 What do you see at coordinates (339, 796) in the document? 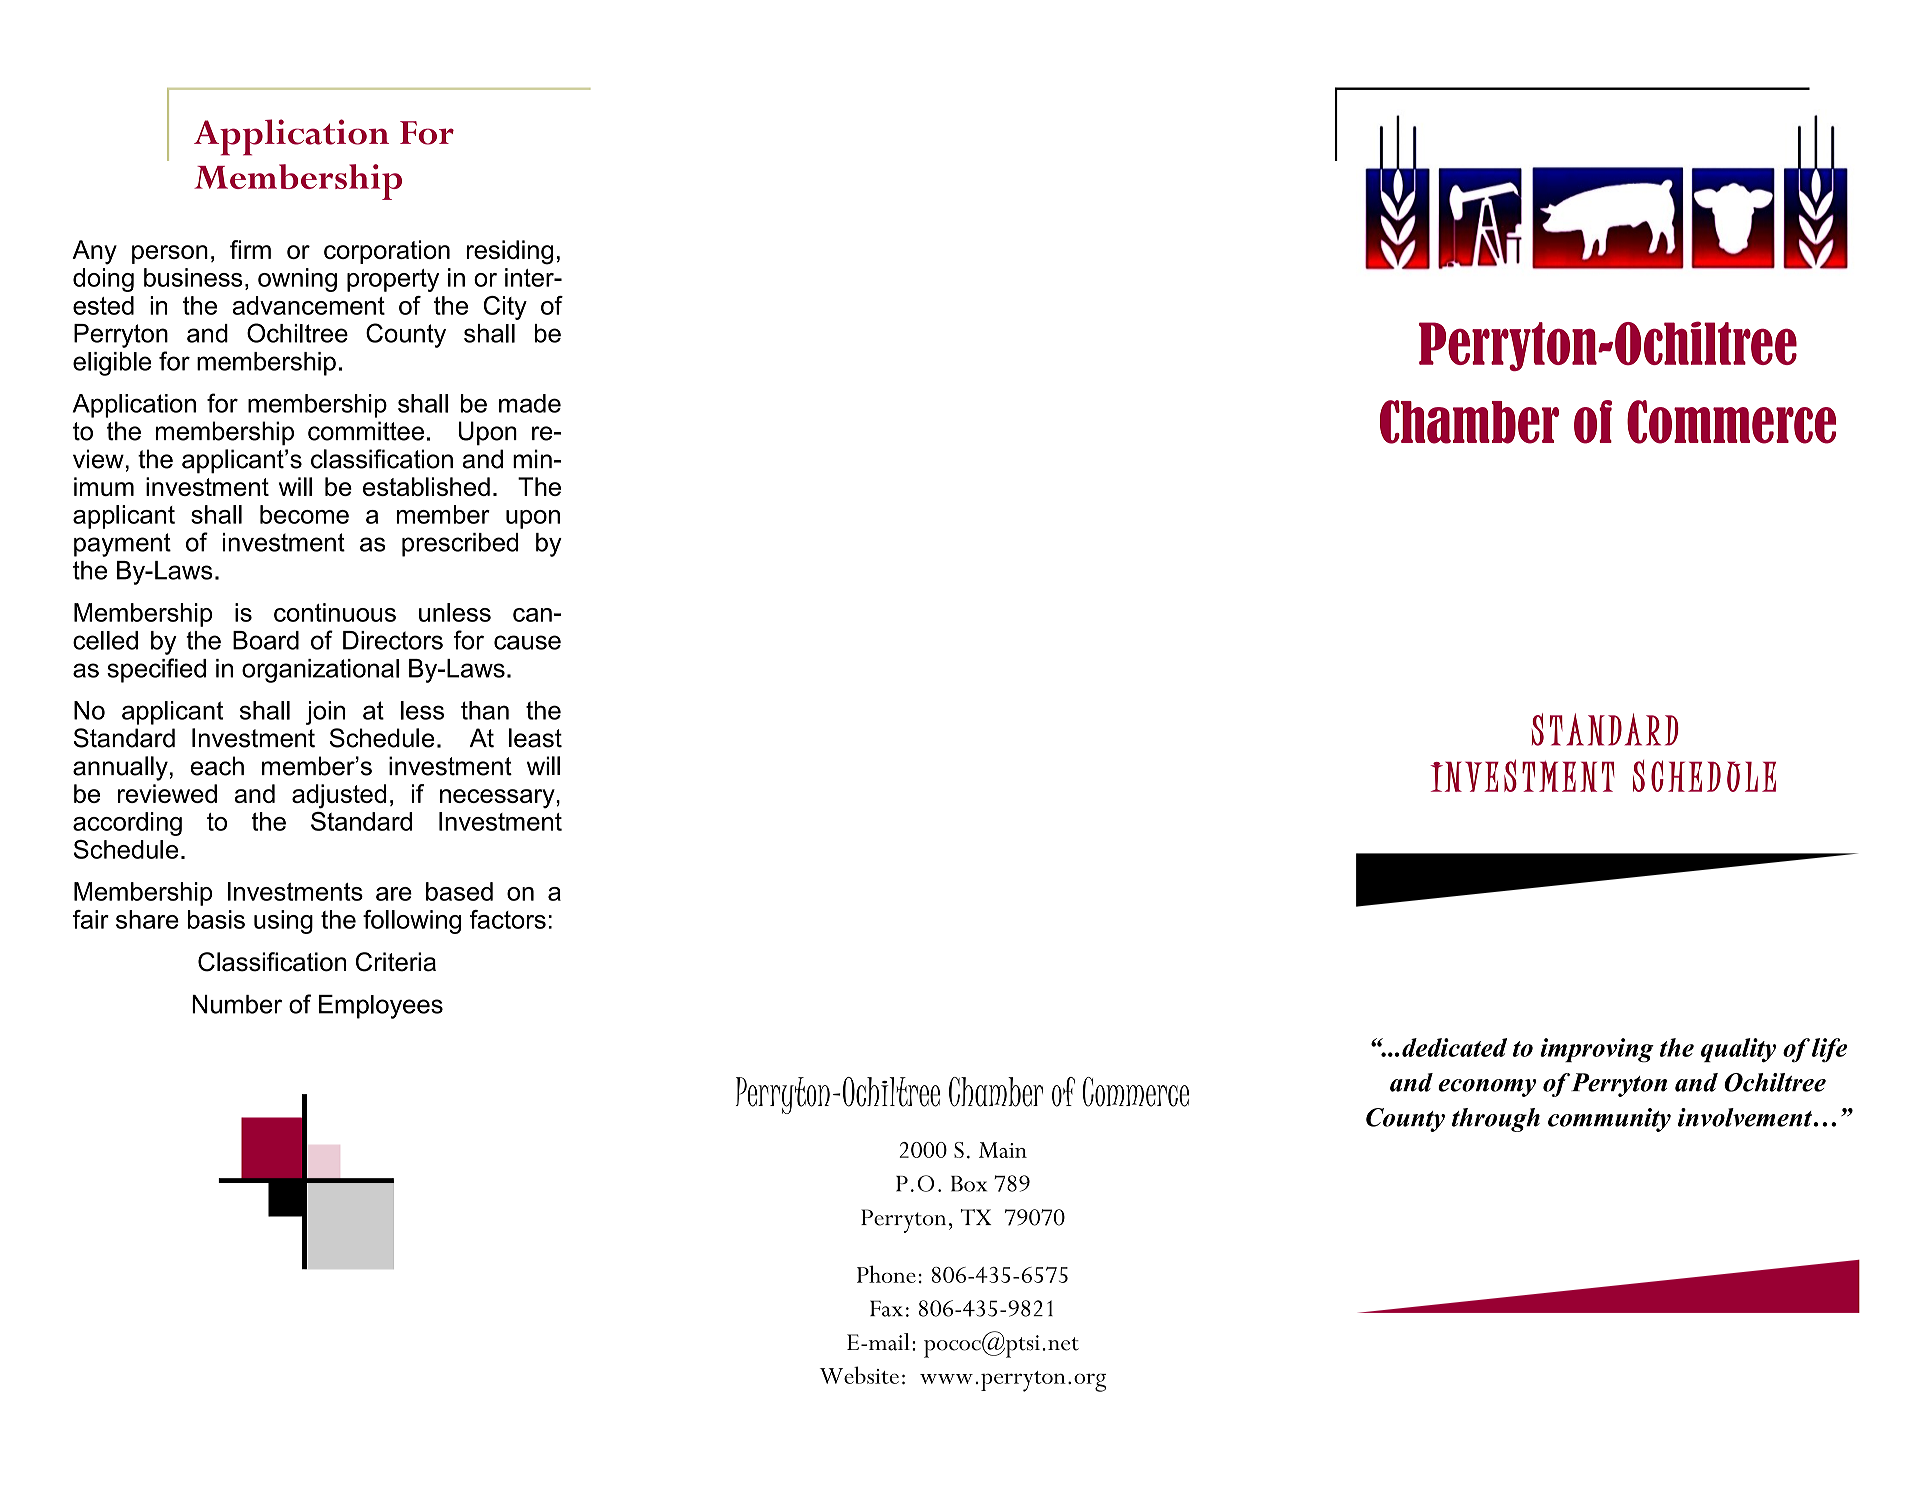
I see `adjusted` at bounding box center [339, 796].
